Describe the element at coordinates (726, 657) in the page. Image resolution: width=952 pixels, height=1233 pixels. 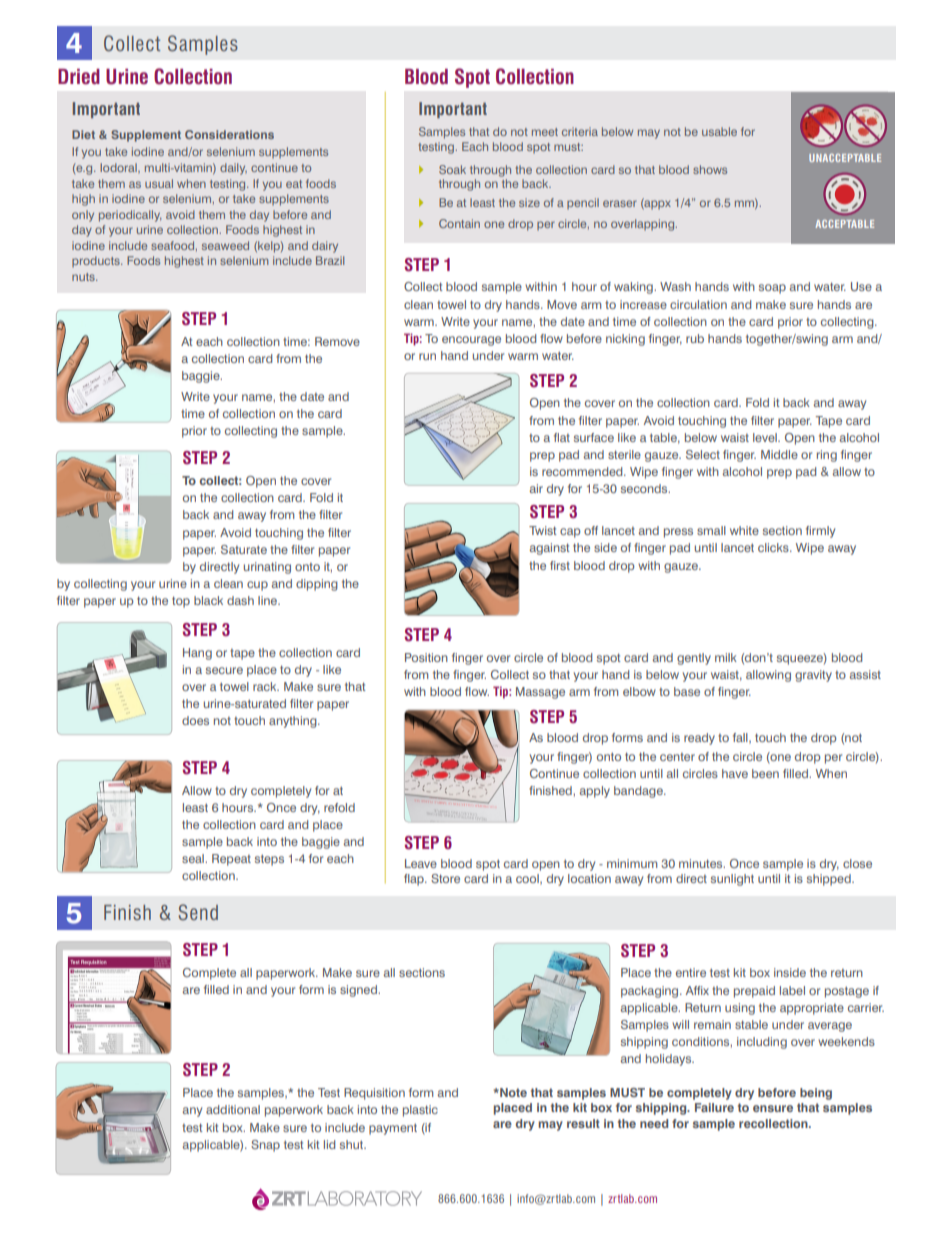
I see `milk` at that location.
